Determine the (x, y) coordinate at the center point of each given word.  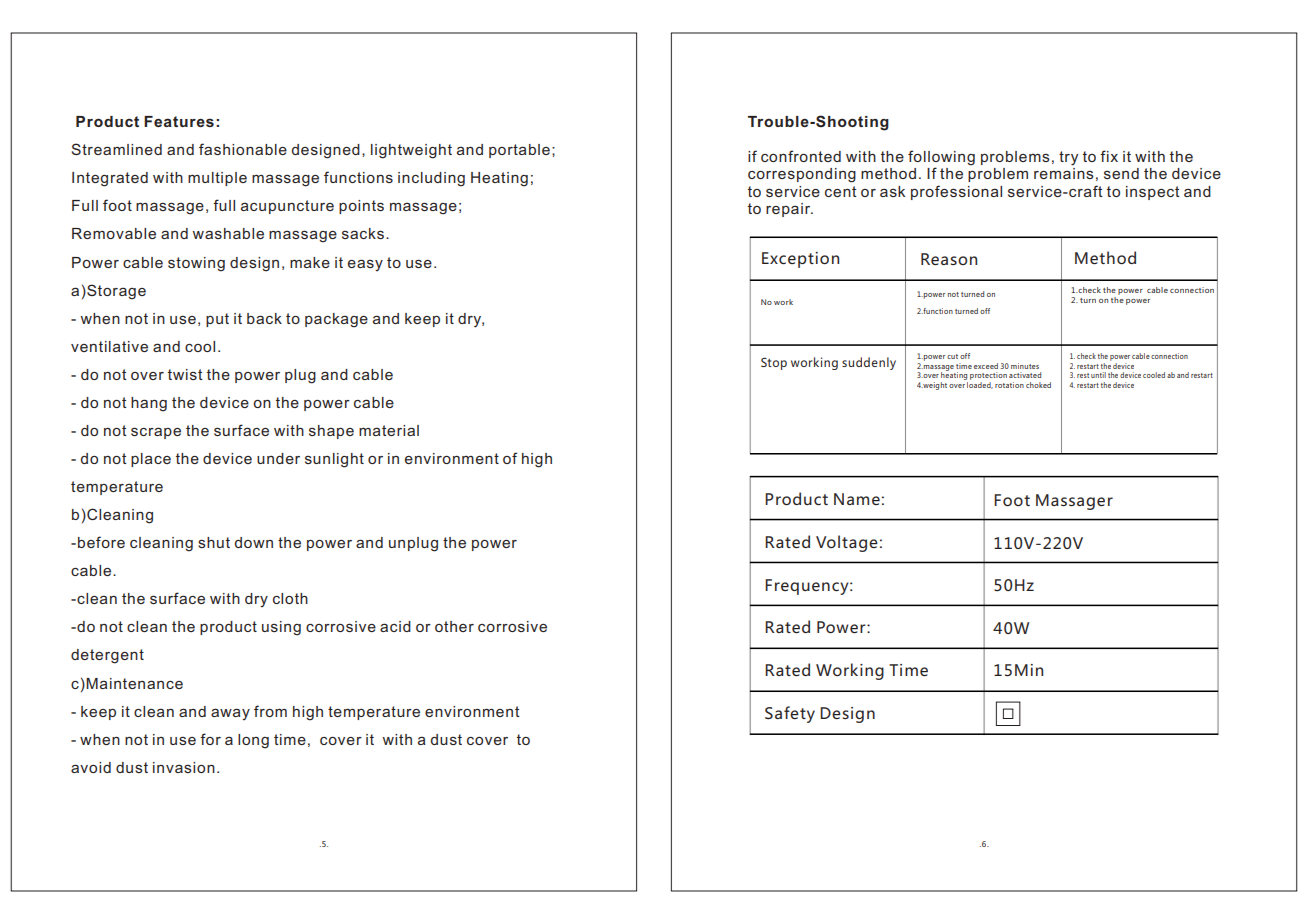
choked (1038, 385)
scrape (156, 433)
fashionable (243, 149)
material (389, 430)
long (253, 741)
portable (519, 151)
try (1068, 158)
